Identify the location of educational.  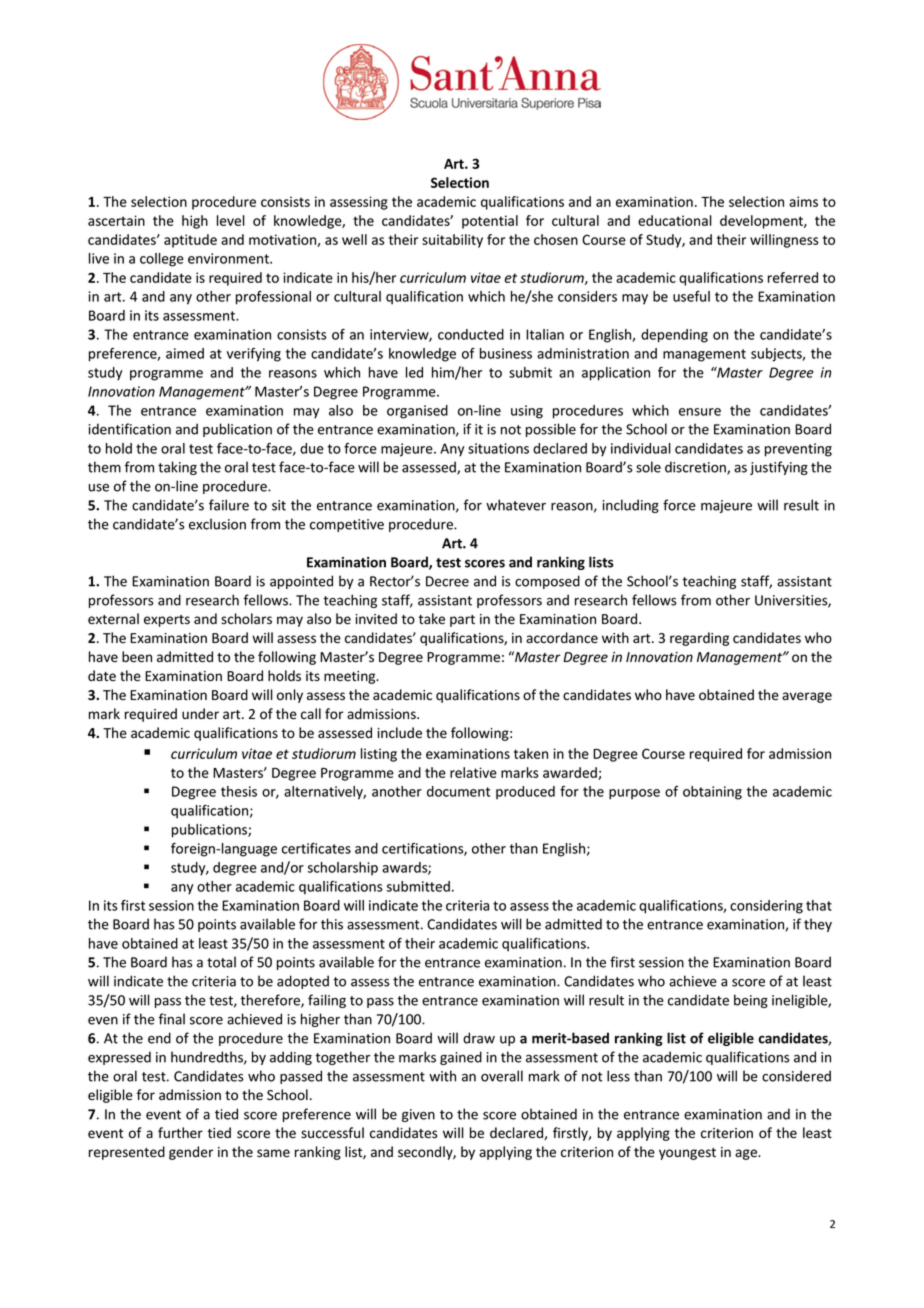
(675, 220).
